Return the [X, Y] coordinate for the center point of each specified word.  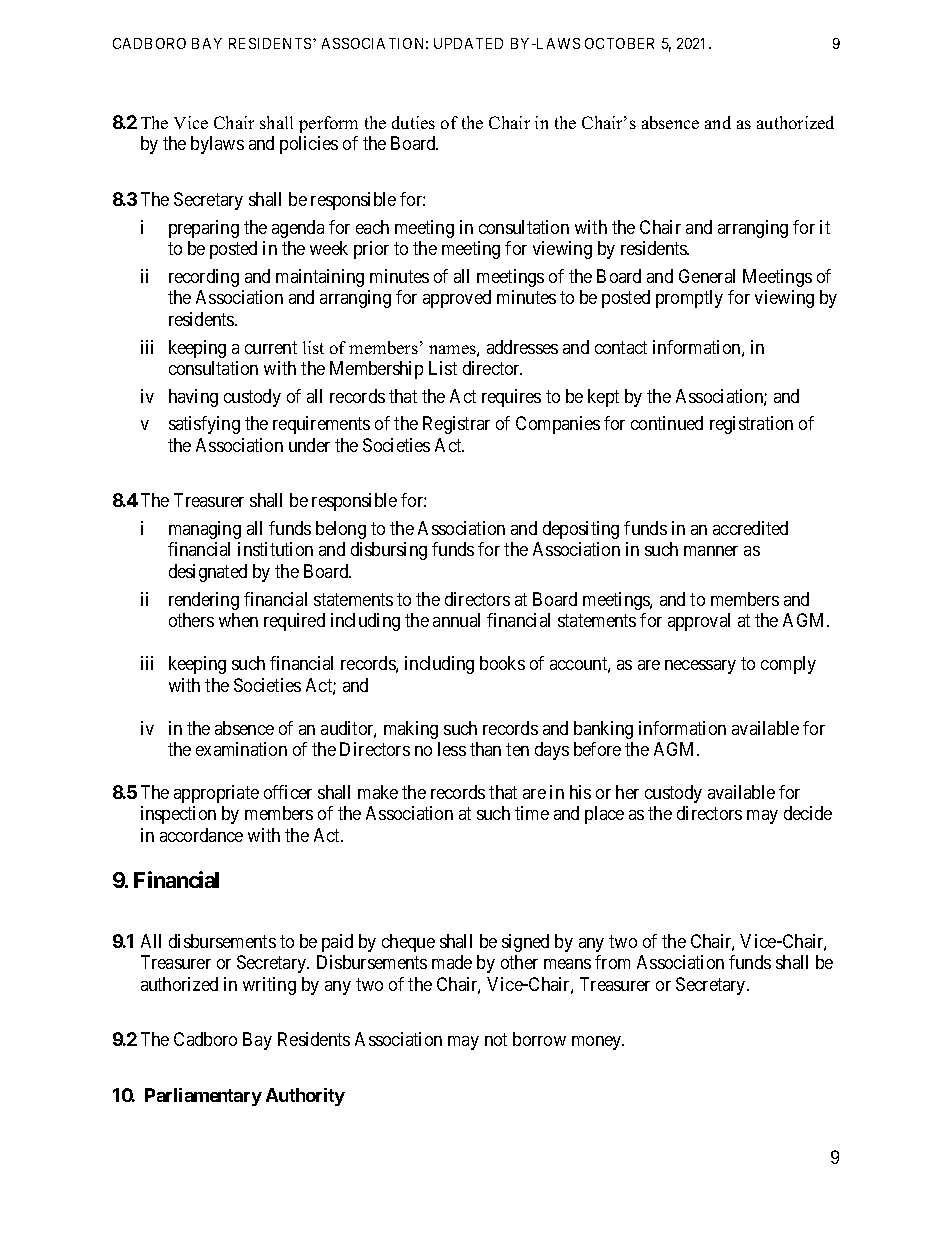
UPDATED [468, 43]
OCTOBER [619, 43]
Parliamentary [203, 1097]
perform [328, 124]
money [598, 1043]
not [496, 1039]
